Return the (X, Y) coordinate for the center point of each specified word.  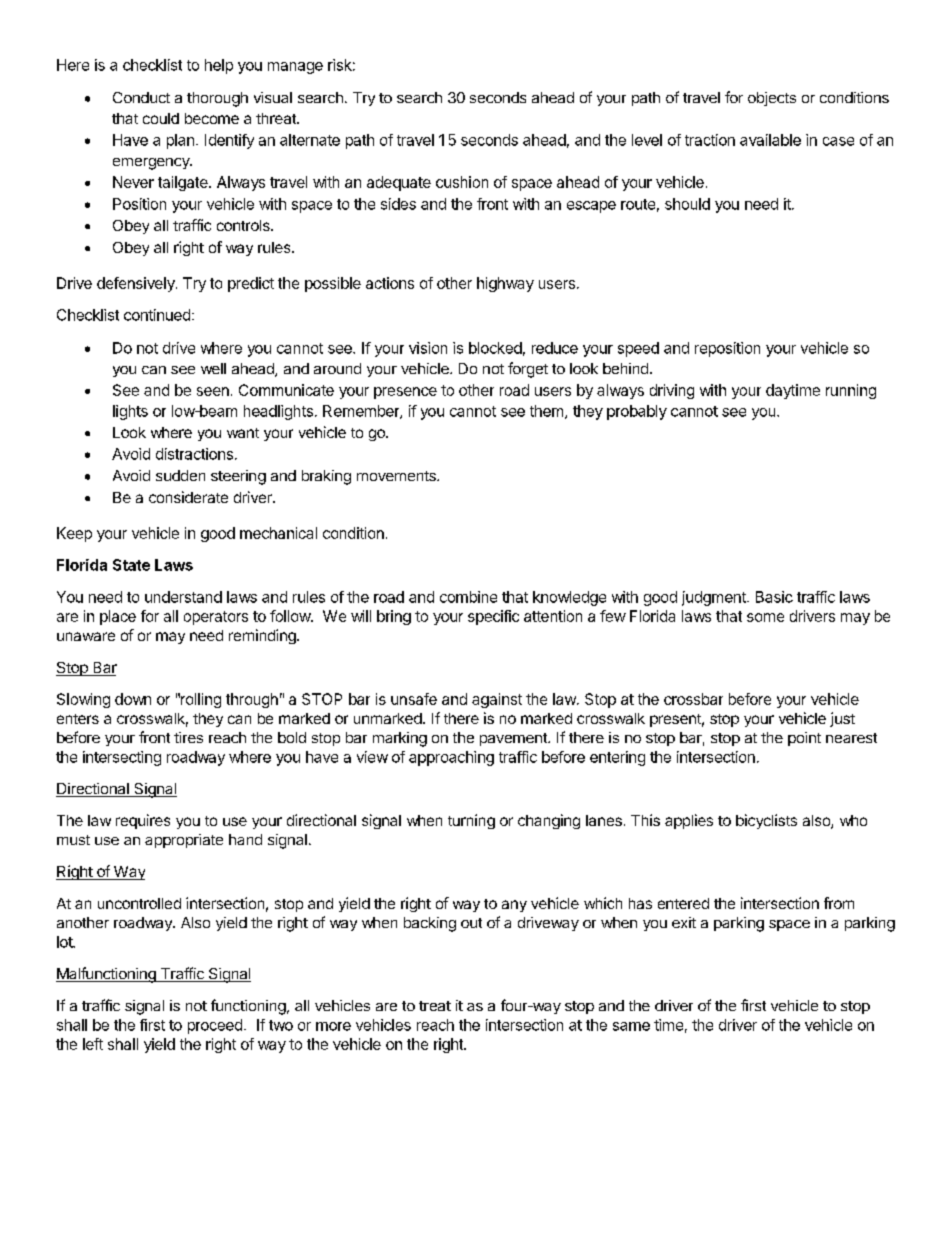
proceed (215, 1026)
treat (435, 1006)
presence (405, 393)
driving (672, 391)
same (631, 1026)
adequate (399, 183)
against (497, 700)
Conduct (141, 97)
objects (772, 99)
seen (213, 391)
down (133, 699)
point (804, 739)
